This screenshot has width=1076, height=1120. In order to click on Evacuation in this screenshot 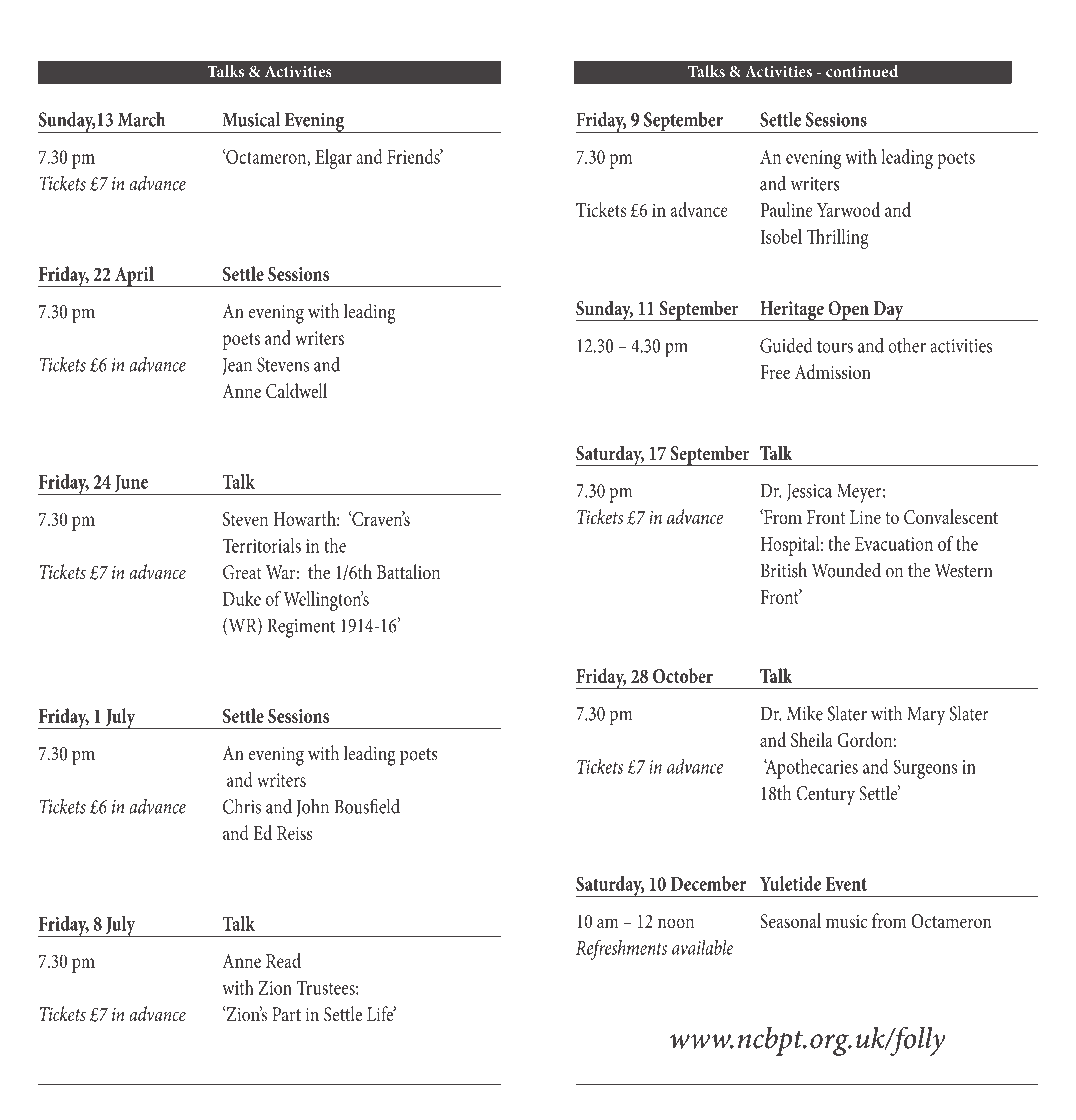, I will do `click(894, 544)`.
